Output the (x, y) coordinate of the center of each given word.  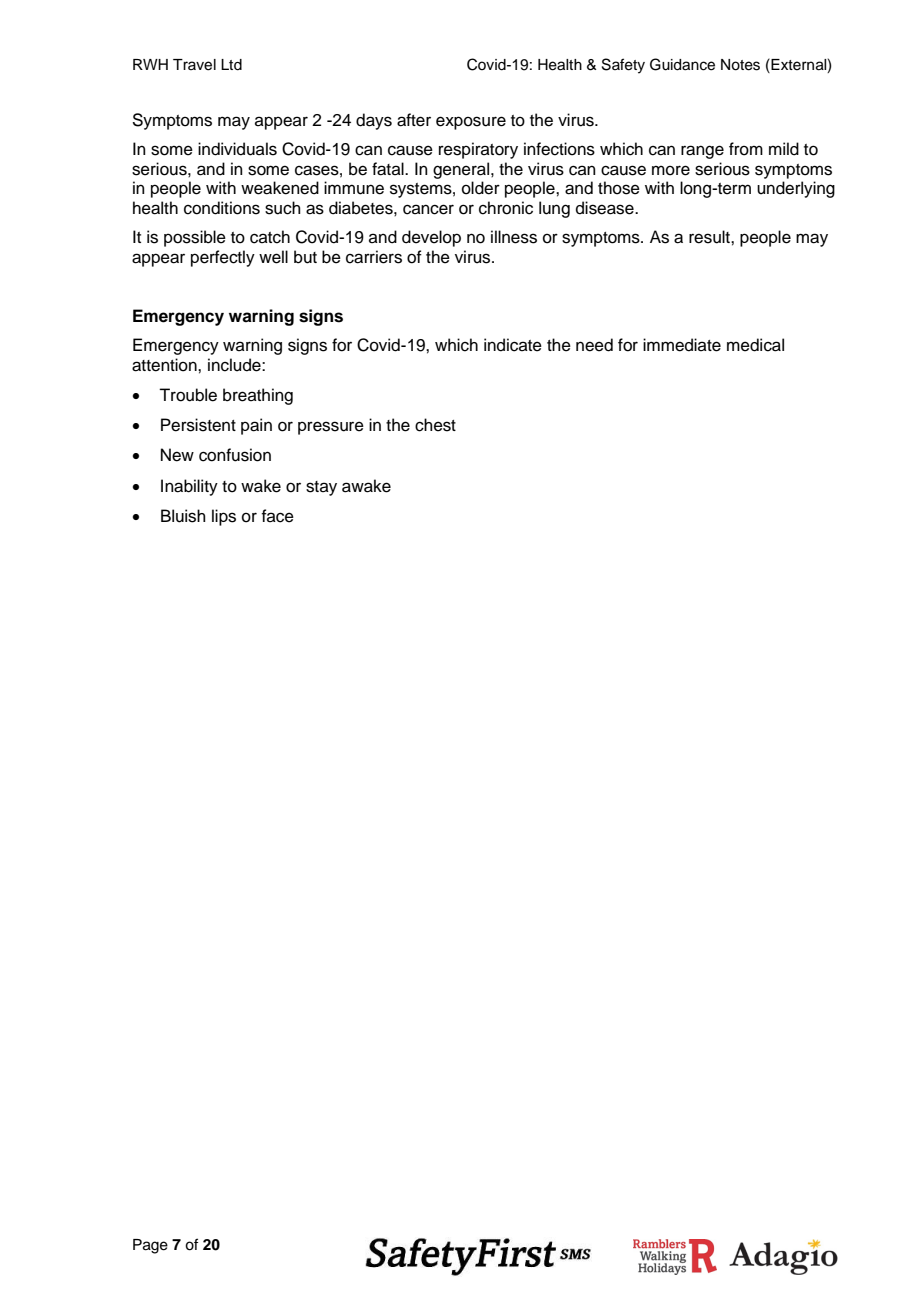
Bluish (183, 516)
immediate (682, 345)
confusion (235, 455)
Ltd (231, 65)
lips (224, 517)
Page (150, 1246)
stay (321, 488)
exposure (471, 123)
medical (755, 345)
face (277, 516)
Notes (740, 65)
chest (435, 425)
